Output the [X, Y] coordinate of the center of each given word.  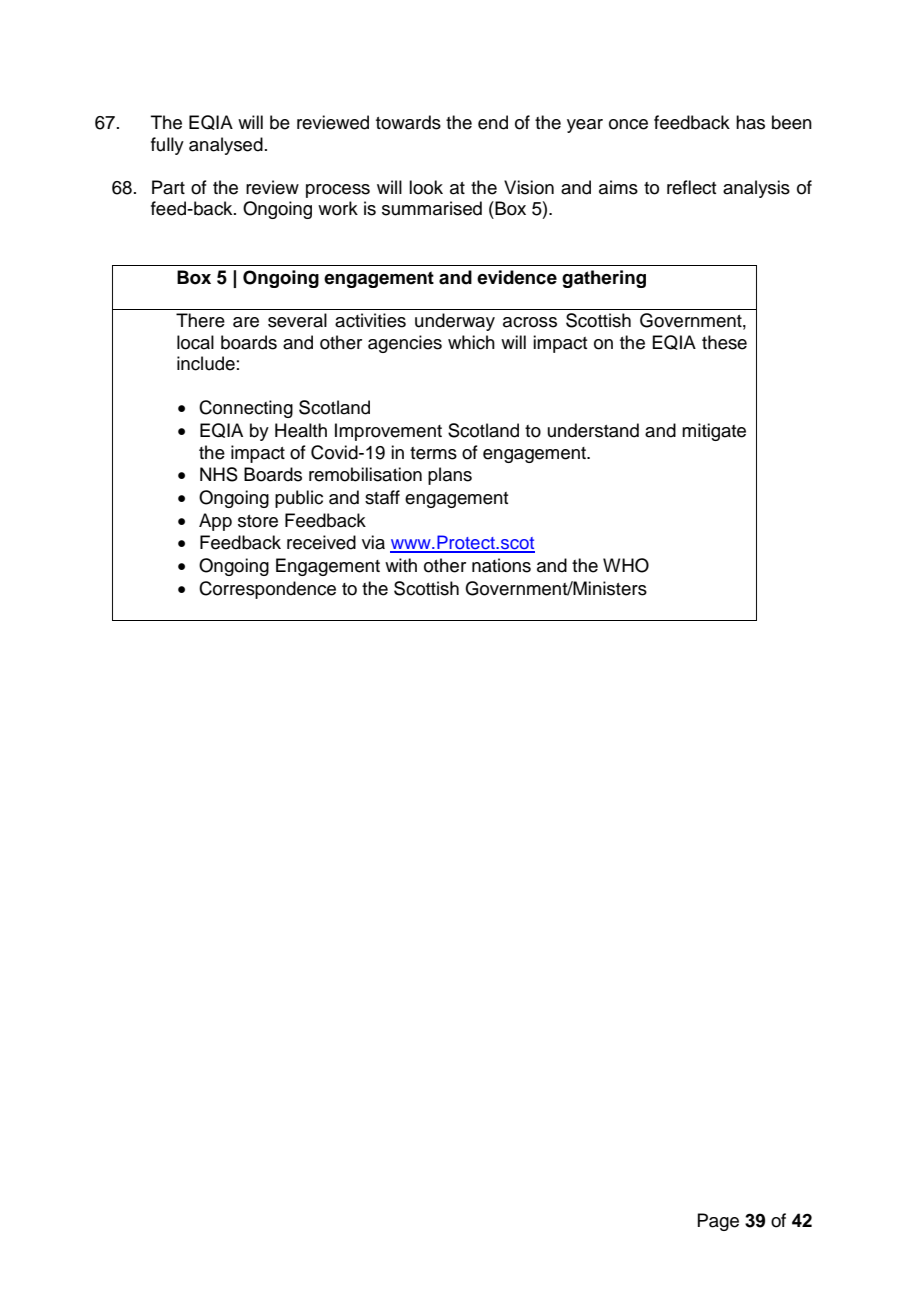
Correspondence [267, 590]
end [493, 122]
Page [718, 1222]
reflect [691, 187]
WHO [626, 565]
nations [501, 565]
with [401, 565]
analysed [226, 146]
